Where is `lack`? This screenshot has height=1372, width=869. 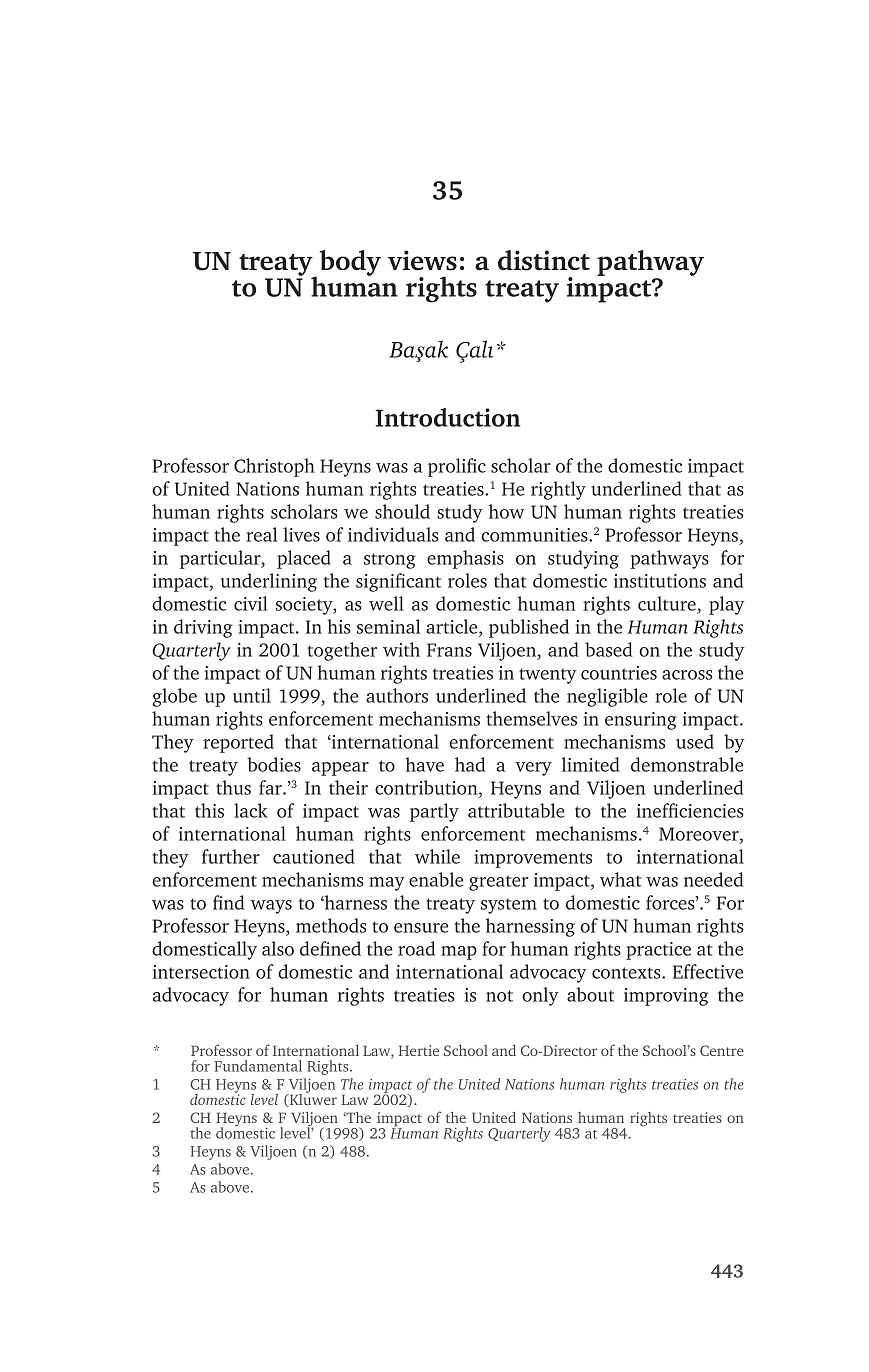
lack is located at coordinates (251, 810).
